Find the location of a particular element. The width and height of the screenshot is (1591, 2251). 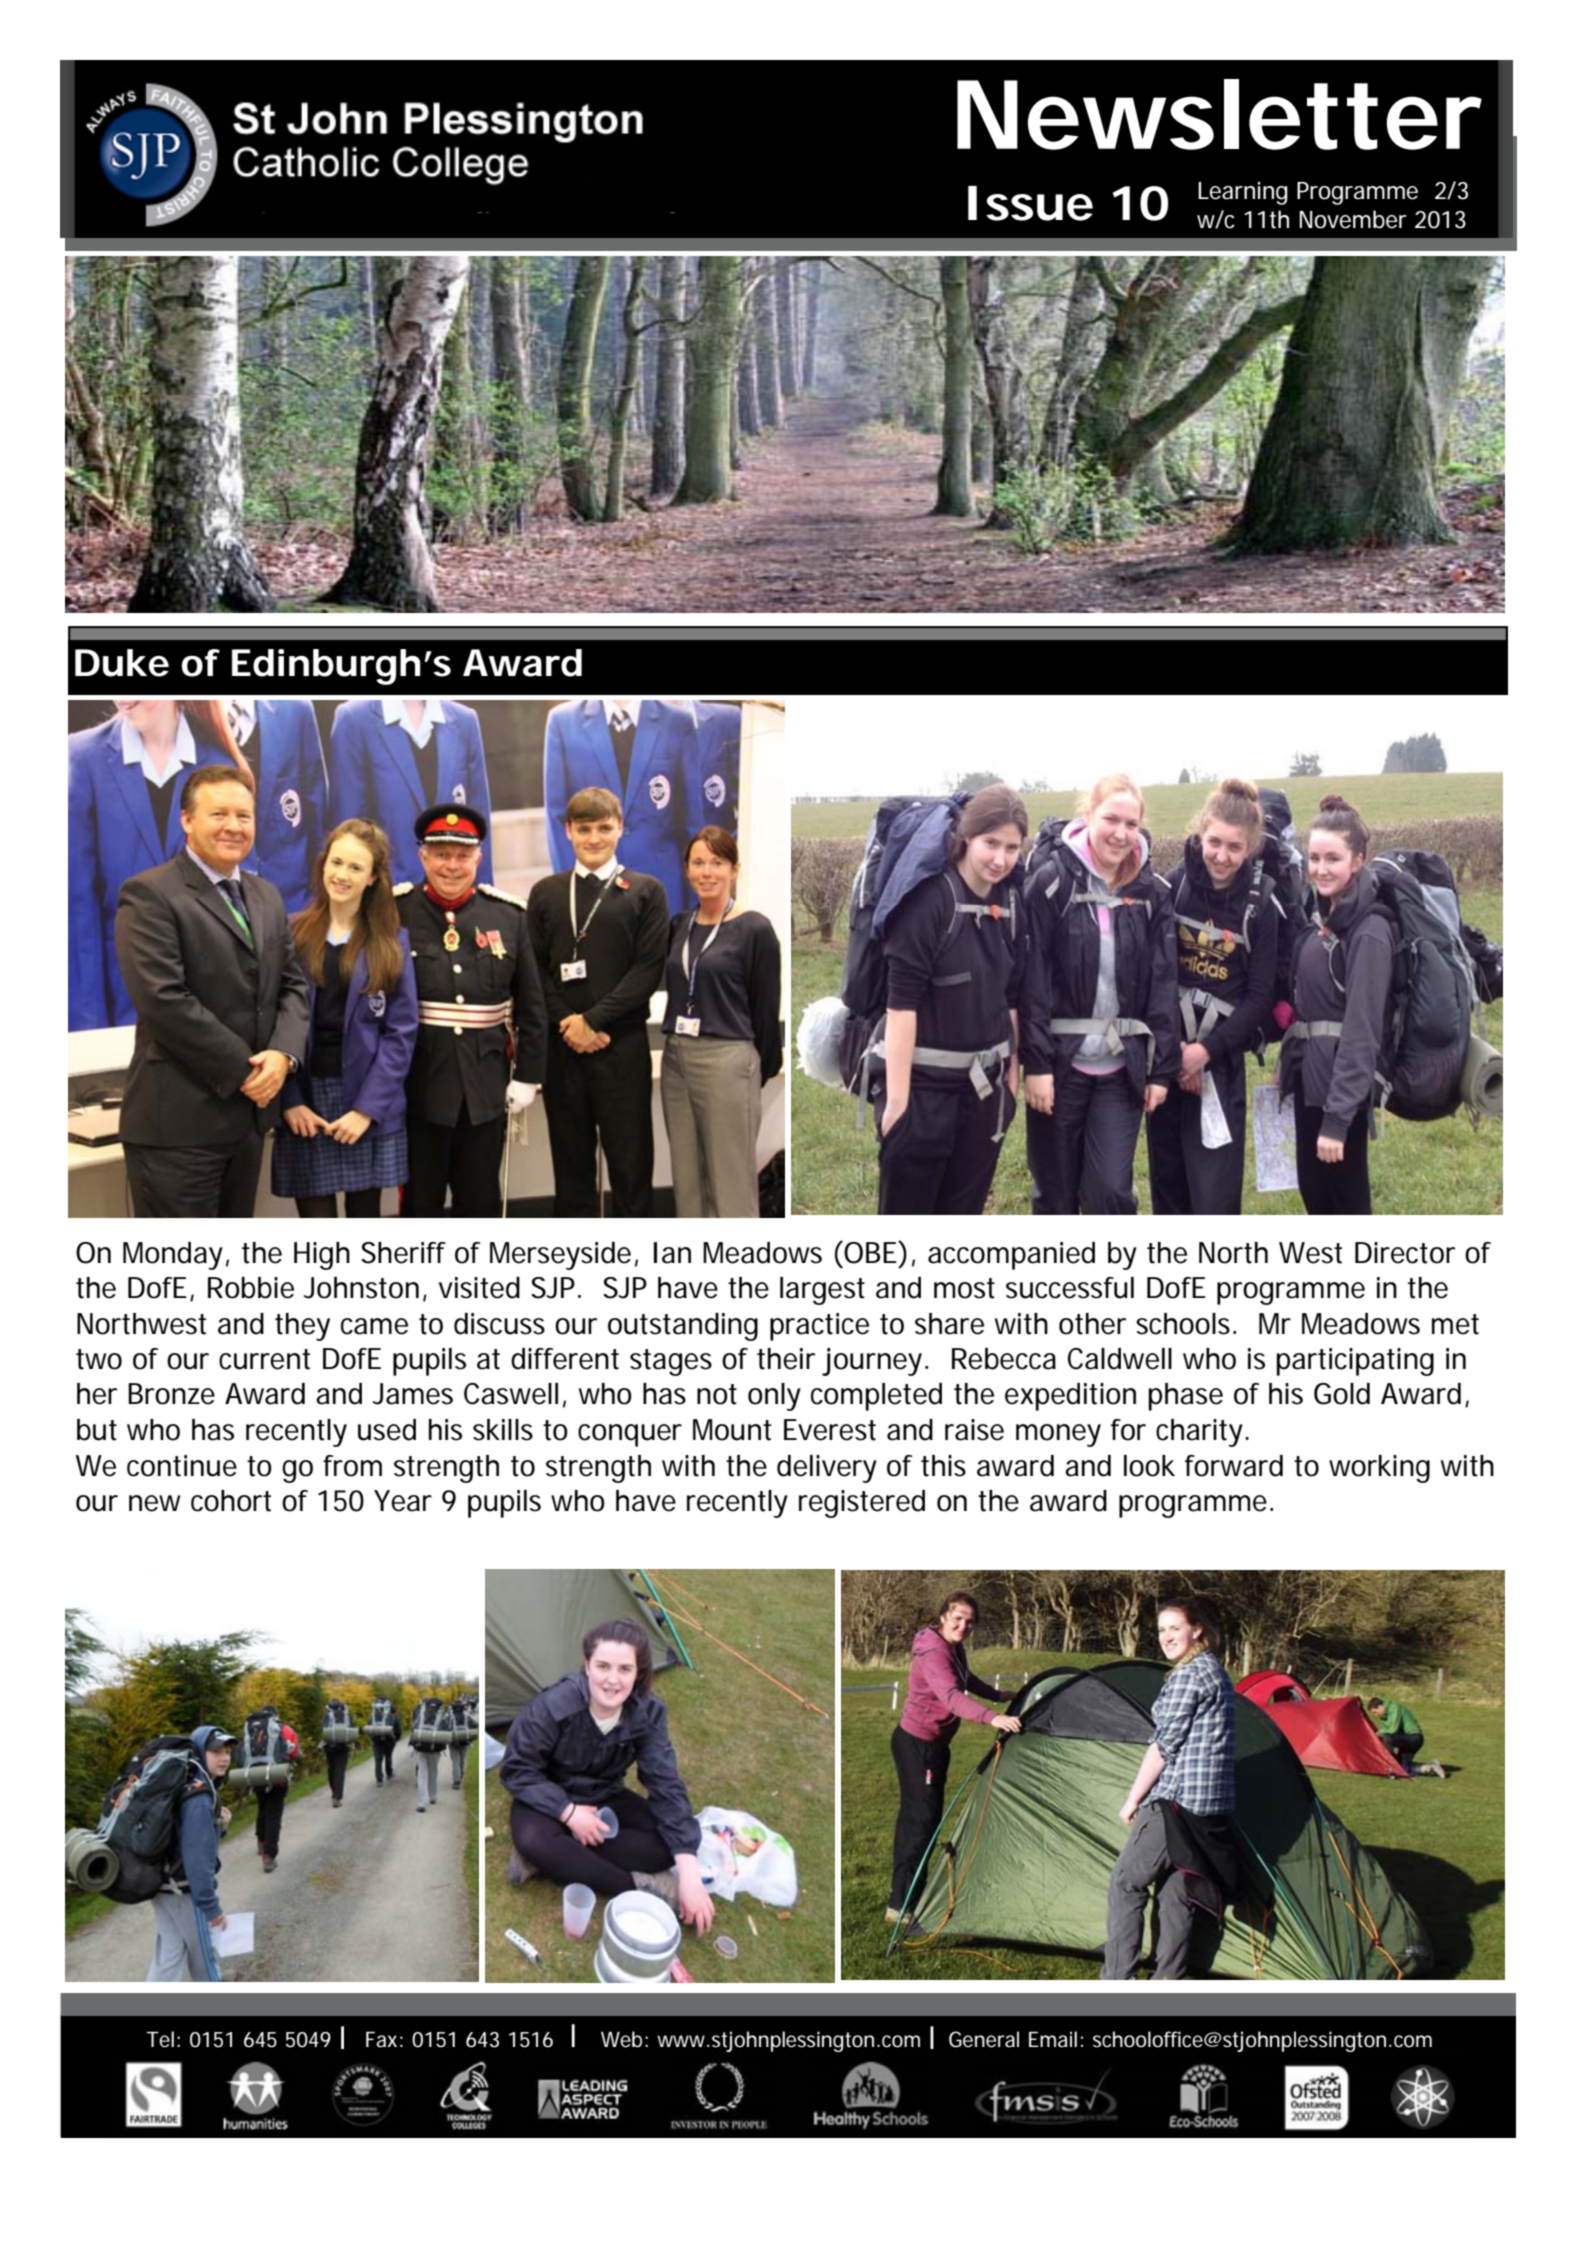

registered is located at coordinates (862, 1504).
